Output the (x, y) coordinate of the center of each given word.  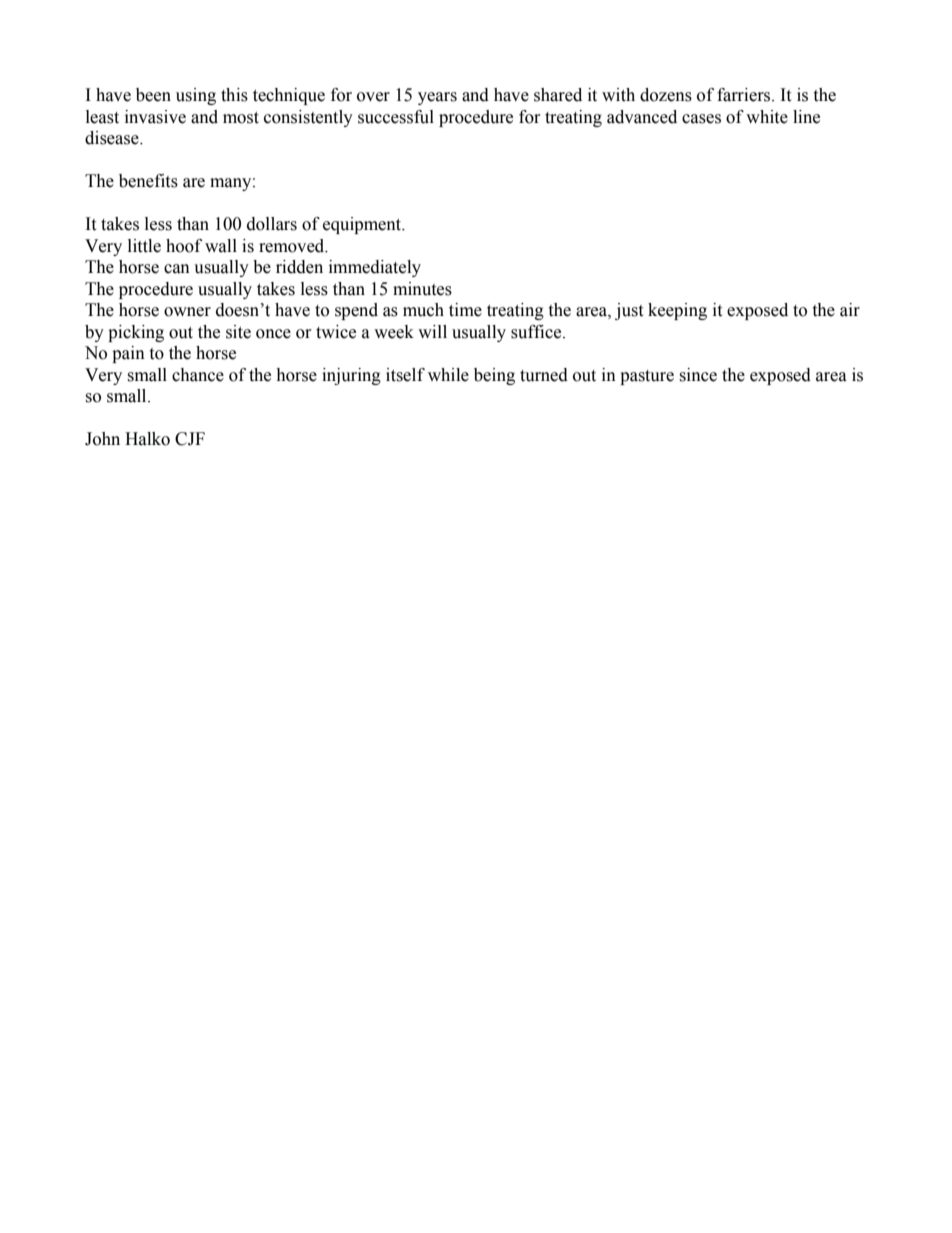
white (767, 117)
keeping (677, 311)
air (850, 310)
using (196, 96)
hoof (184, 246)
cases (701, 119)
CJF (190, 439)
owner (187, 312)
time (465, 310)
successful (396, 117)
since (698, 375)
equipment (363, 225)
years (437, 98)
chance (198, 375)
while (448, 375)
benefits (148, 181)
